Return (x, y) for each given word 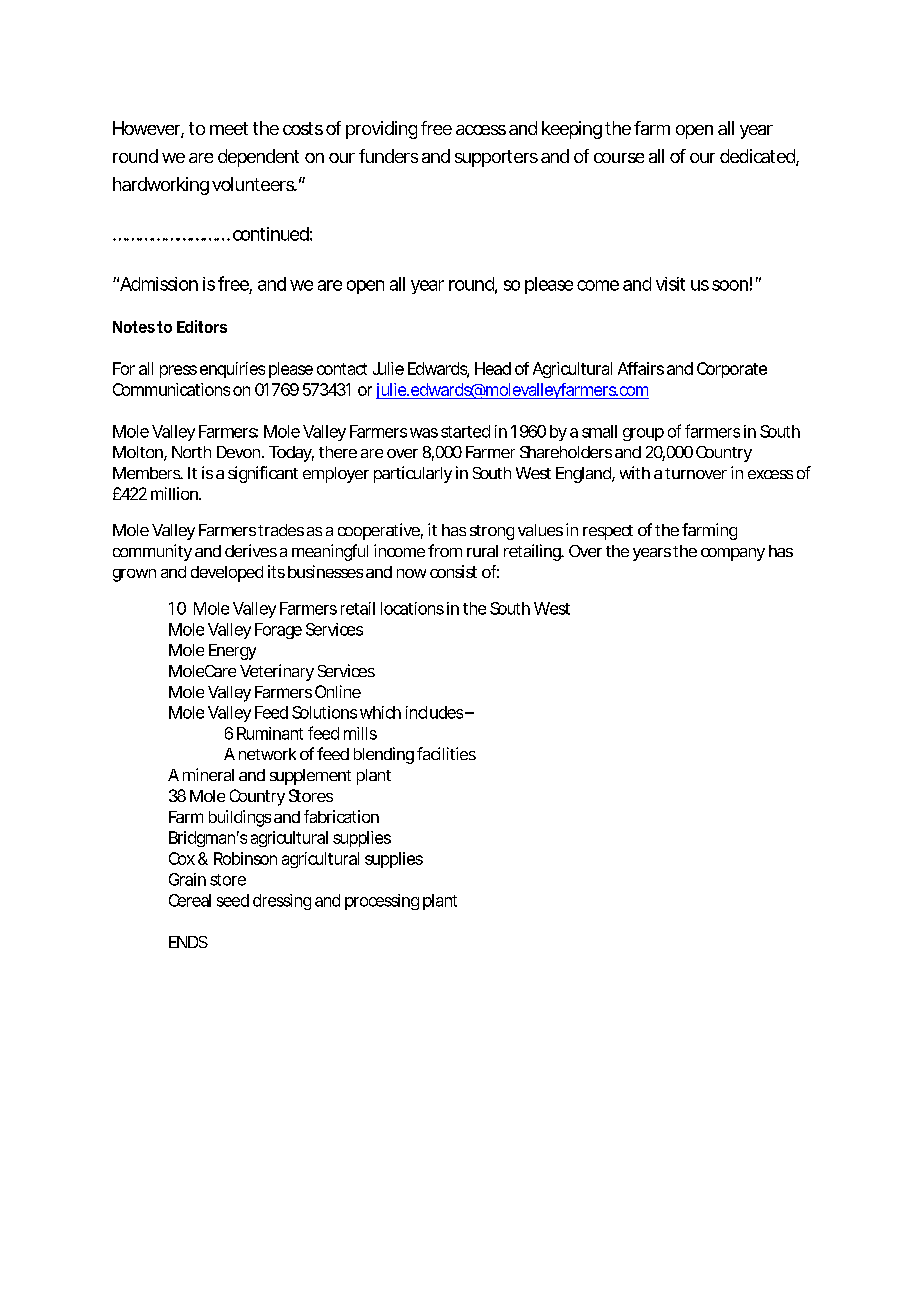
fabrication (341, 816)
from (445, 550)
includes (436, 712)
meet (229, 128)
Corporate (732, 370)
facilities (446, 753)
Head (493, 368)
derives (251, 550)
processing (382, 902)
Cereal (190, 900)
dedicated (758, 157)
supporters (496, 158)
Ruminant (270, 733)
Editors (202, 326)
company (733, 554)
